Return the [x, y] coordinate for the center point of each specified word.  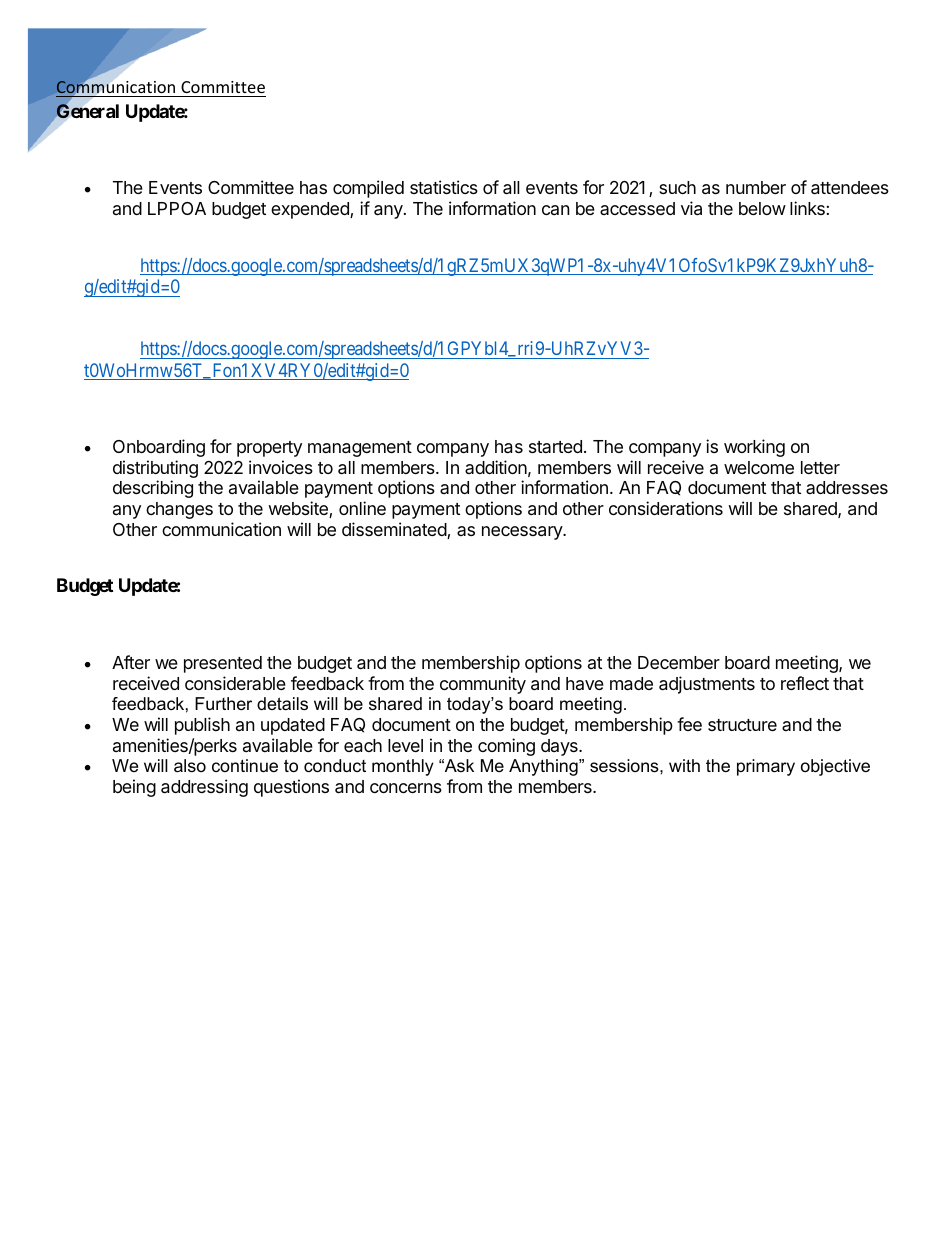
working [754, 448]
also [190, 765]
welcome [759, 467]
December [679, 662]
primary [766, 767]
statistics [444, 187]
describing [153, 489]
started [555, 446]
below [762, 208]
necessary [523, 533]
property [269, 449]
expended [311, 210]
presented [223, 664]
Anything [544, 767]
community [483, 685]
